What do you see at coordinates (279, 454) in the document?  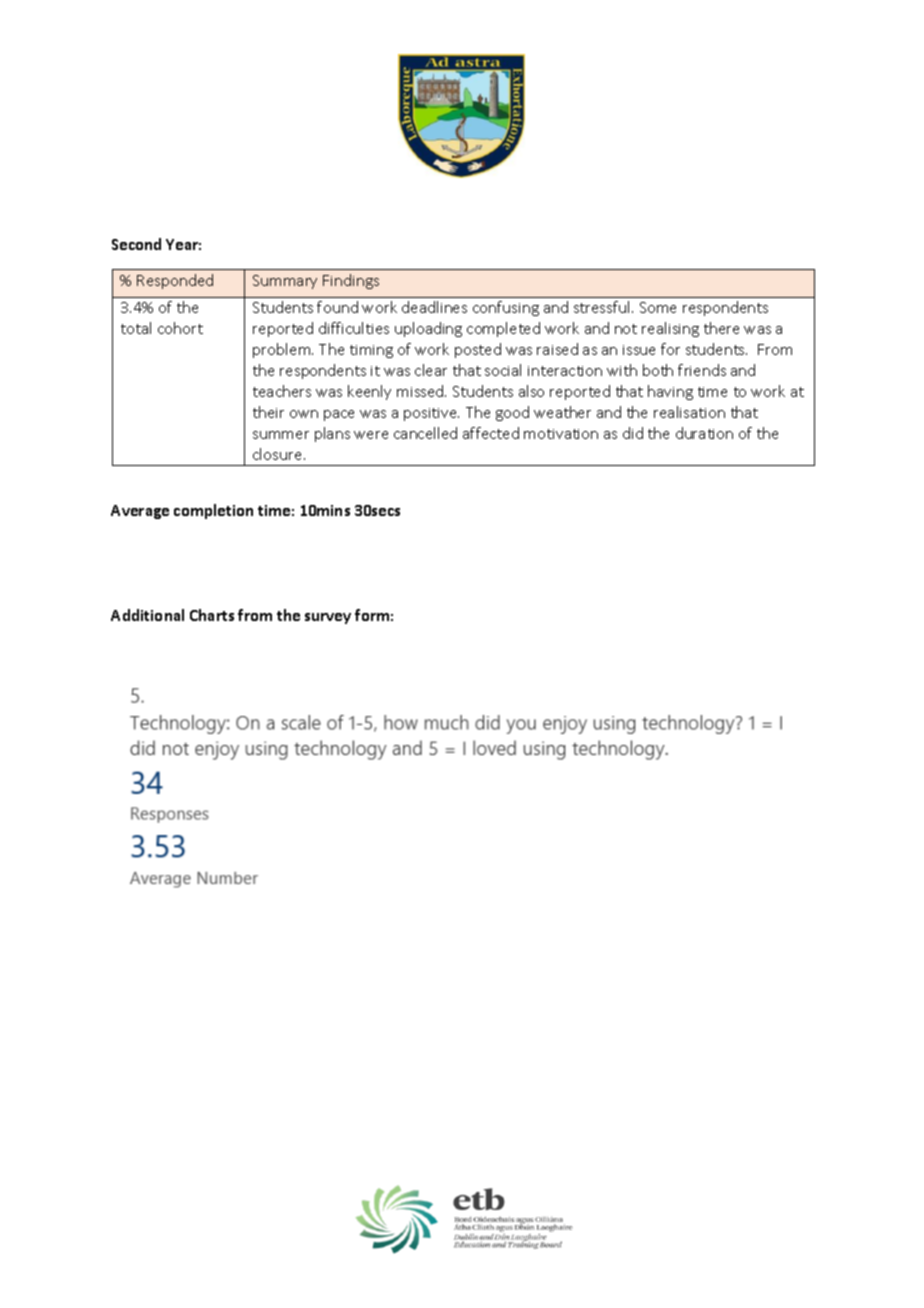 I see `closure` at bounding box center [279, 454].
